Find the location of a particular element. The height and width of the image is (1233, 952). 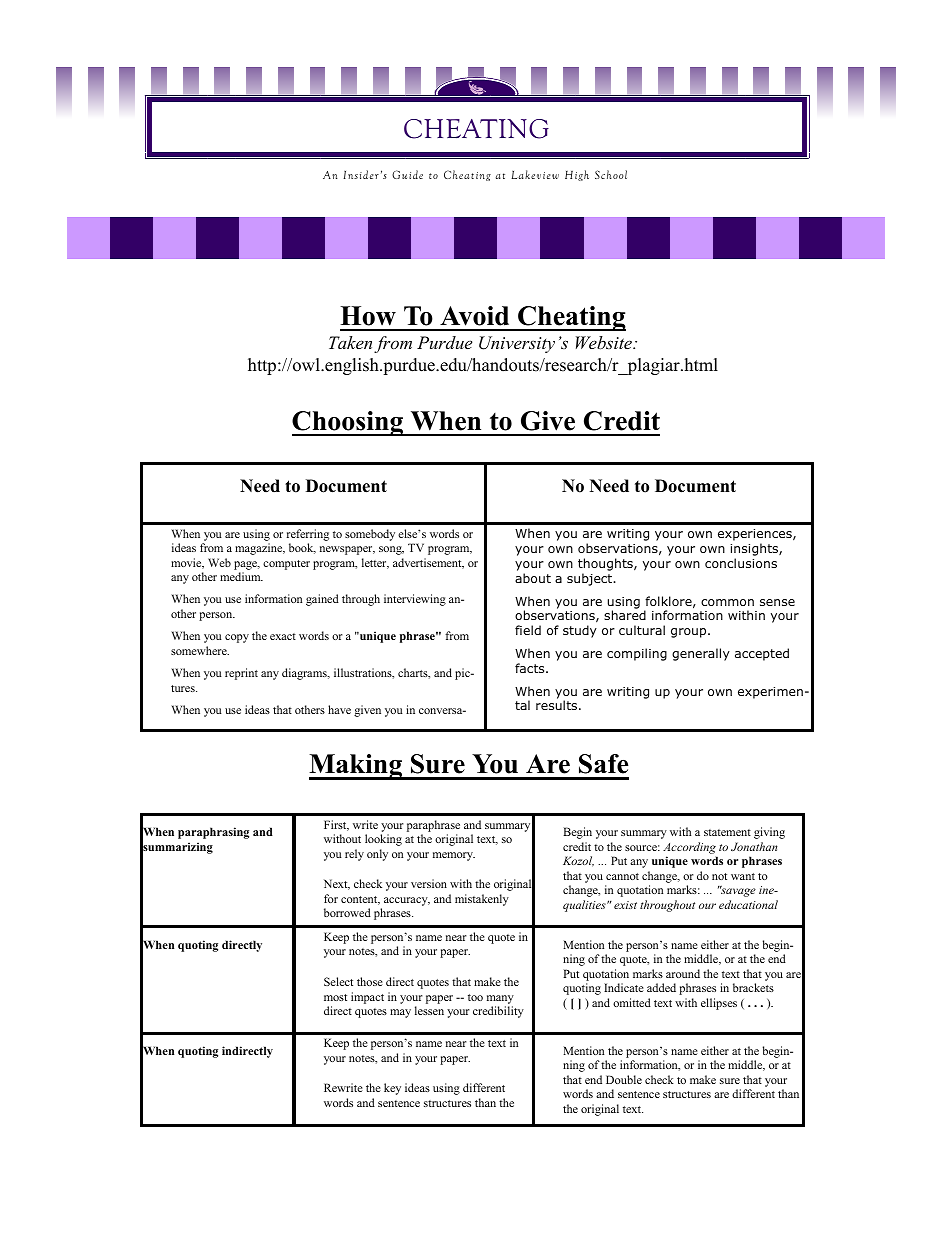

School is located at coordinates (611, 174).
